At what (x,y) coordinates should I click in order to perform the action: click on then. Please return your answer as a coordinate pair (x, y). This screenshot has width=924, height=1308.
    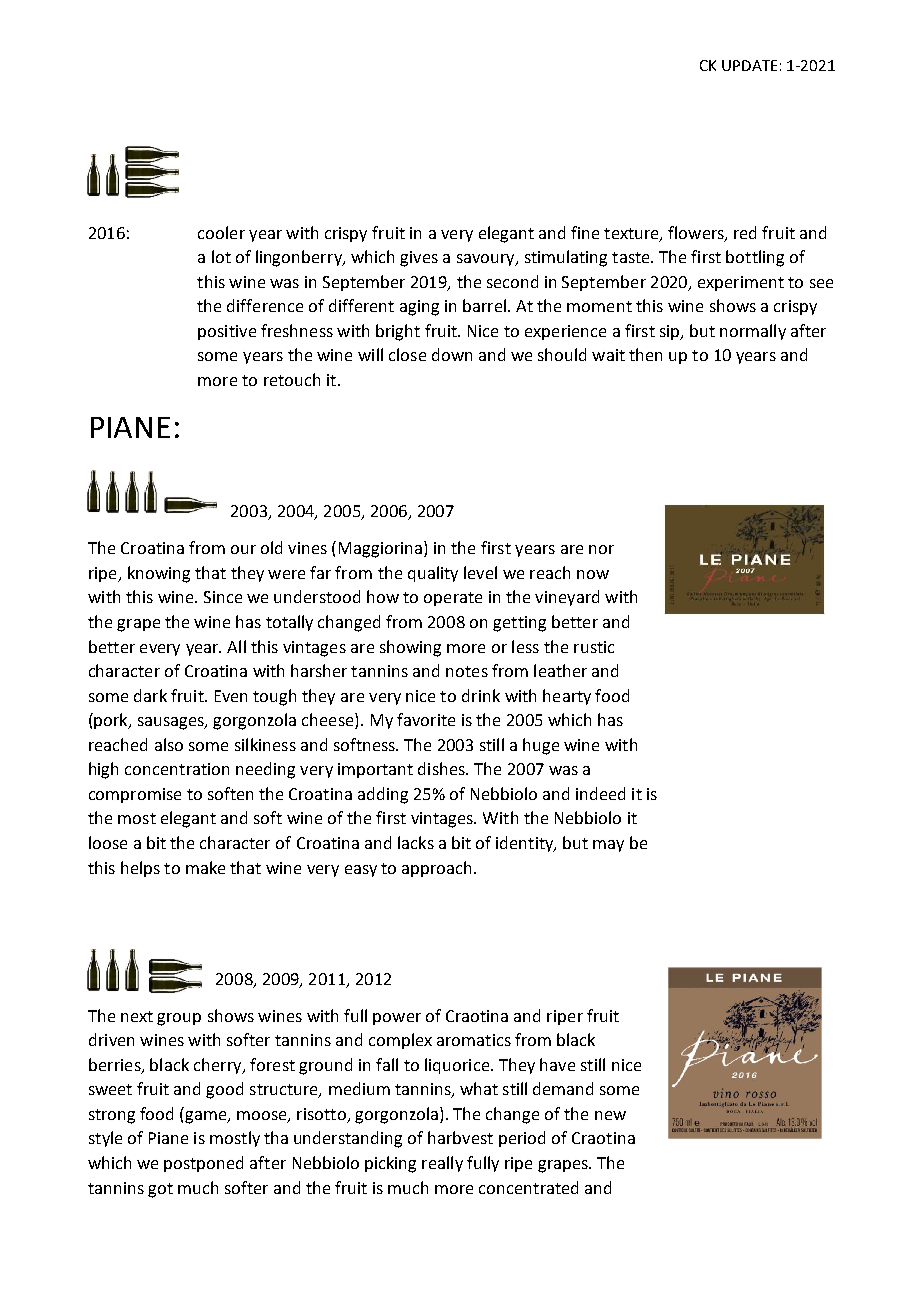
    Looking at the image, I should click on (645, 354).
